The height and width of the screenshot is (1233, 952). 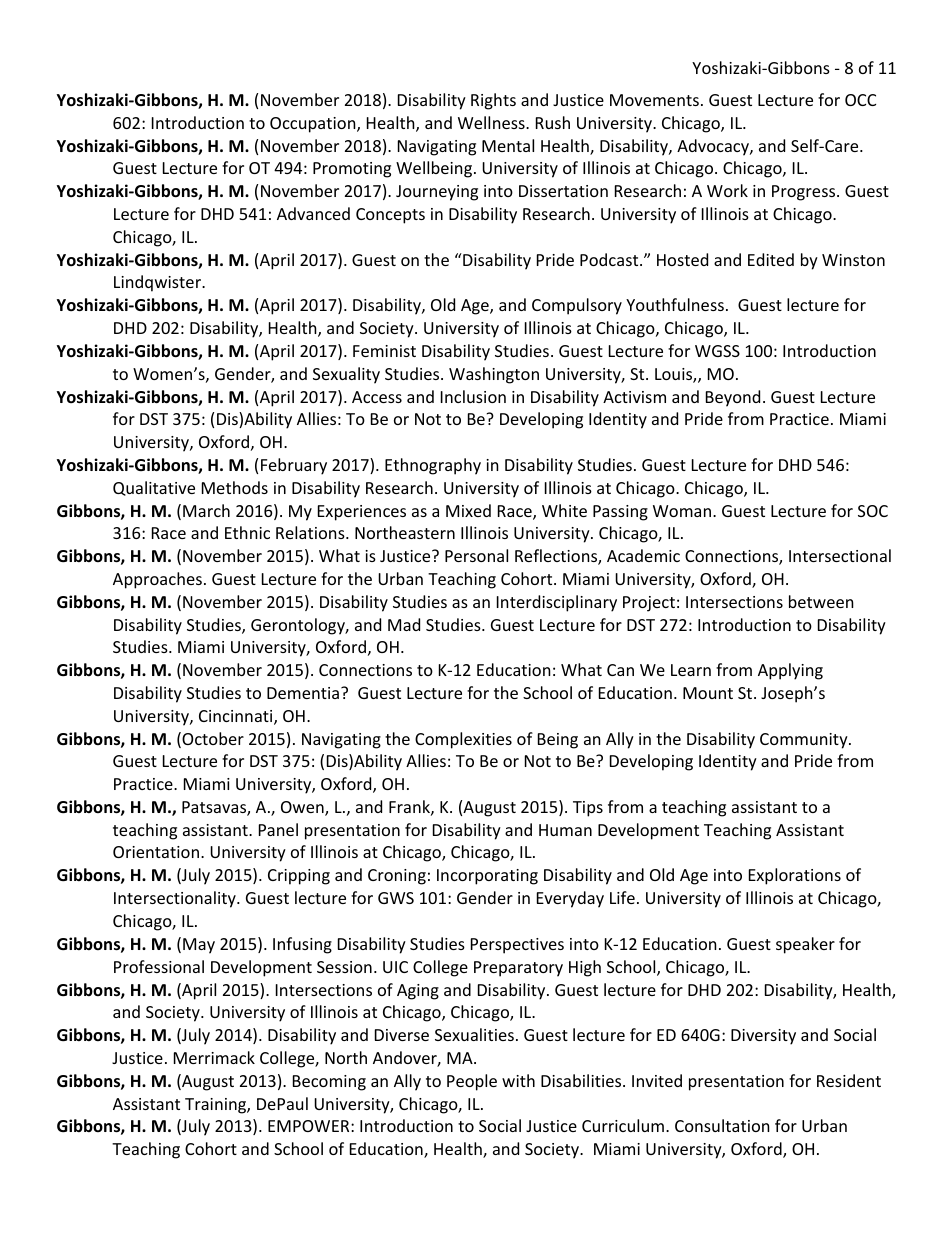 What do you see at coordinates (492, 122) in the screenshot?
I see `Wellness` at bounding box center [492, 122].
